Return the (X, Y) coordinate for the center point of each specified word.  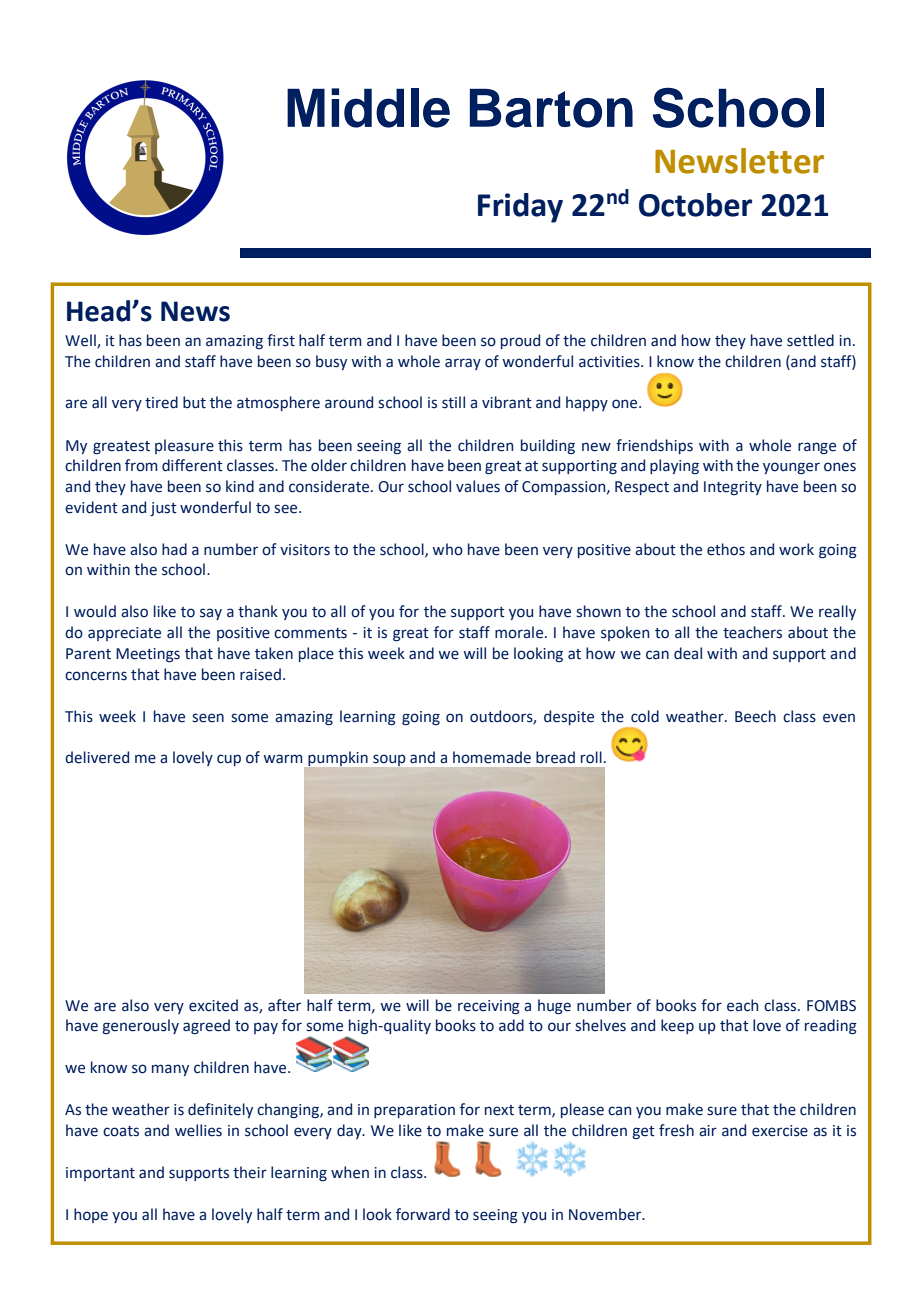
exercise (780, 1131)
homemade (492, 757)
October (695, 205)
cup (229, 760)
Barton (551, 108)
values (478, 486)
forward (423, 1214)
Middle (368, 108)
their (250, 1172)
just (163, 509)
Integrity (733, 488)
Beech (755, 716)
